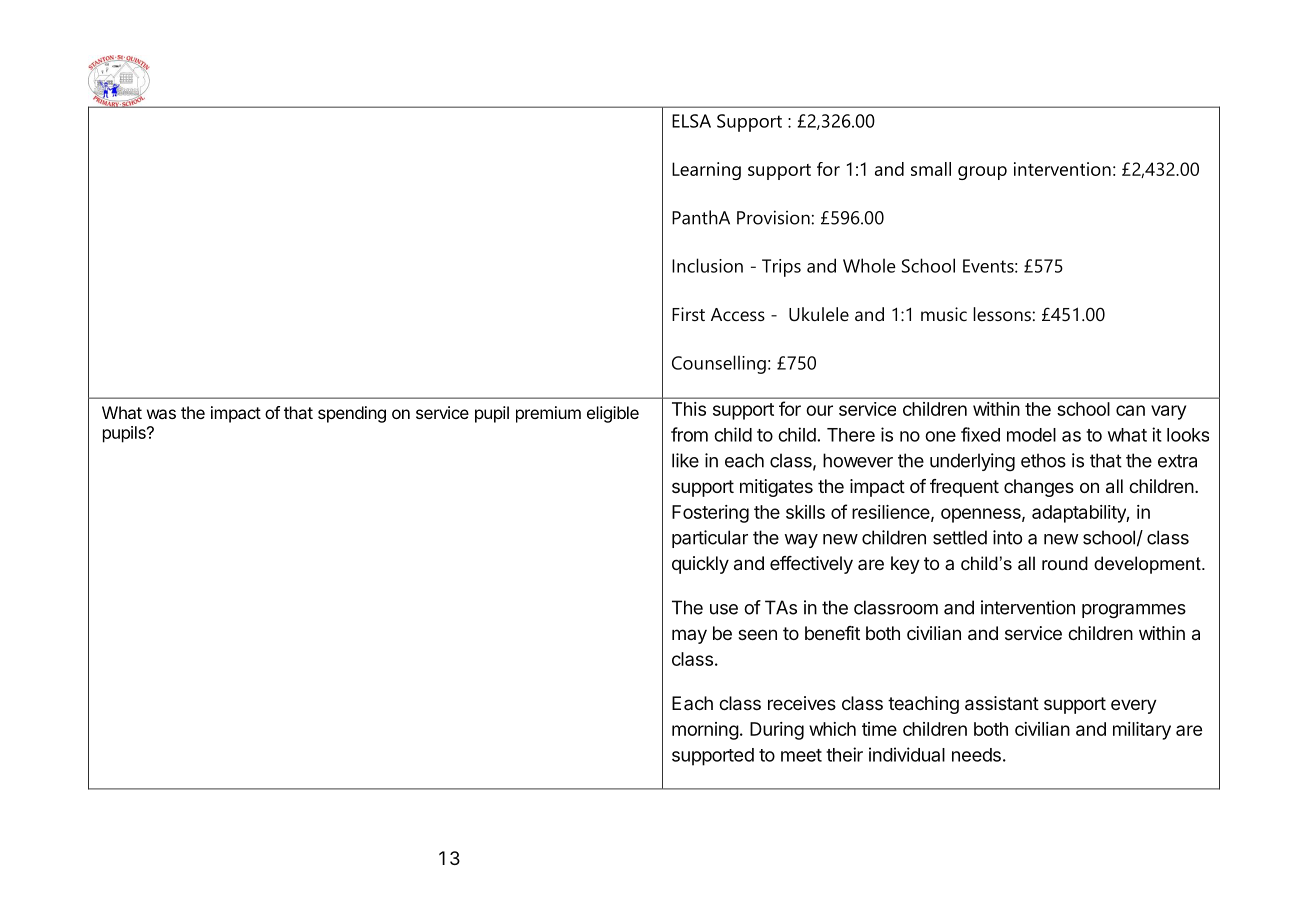 The height and width of the page is (924, 1308). What do you see at coordinates (691, 121) in the page?
I see `ELSA` at bounding box center [691, 121].
